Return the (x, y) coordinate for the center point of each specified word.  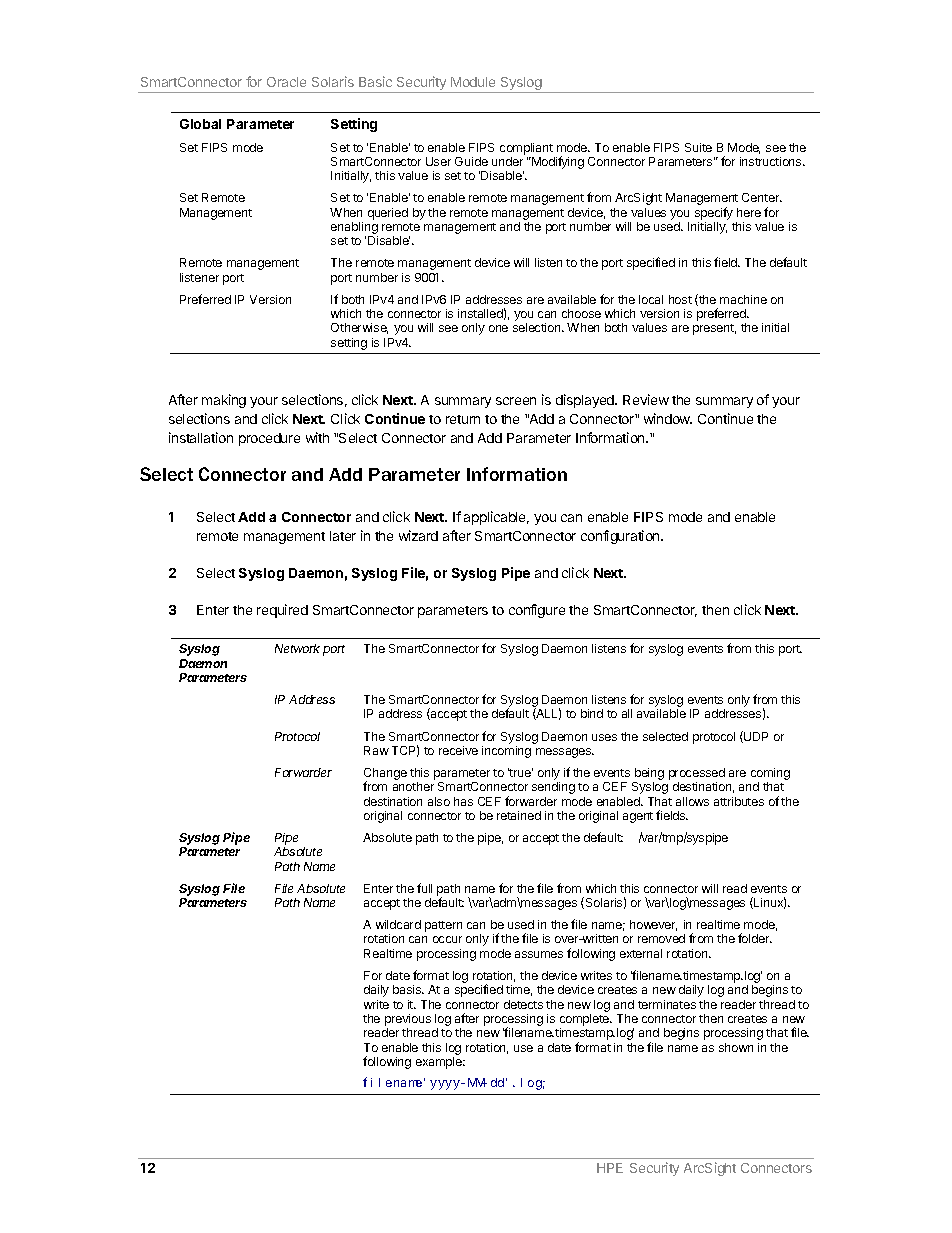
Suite (698, 147)
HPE (610, 1168)
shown (736, 1047)
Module (473, 82)
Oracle (286, 82)
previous (408, 1020)
